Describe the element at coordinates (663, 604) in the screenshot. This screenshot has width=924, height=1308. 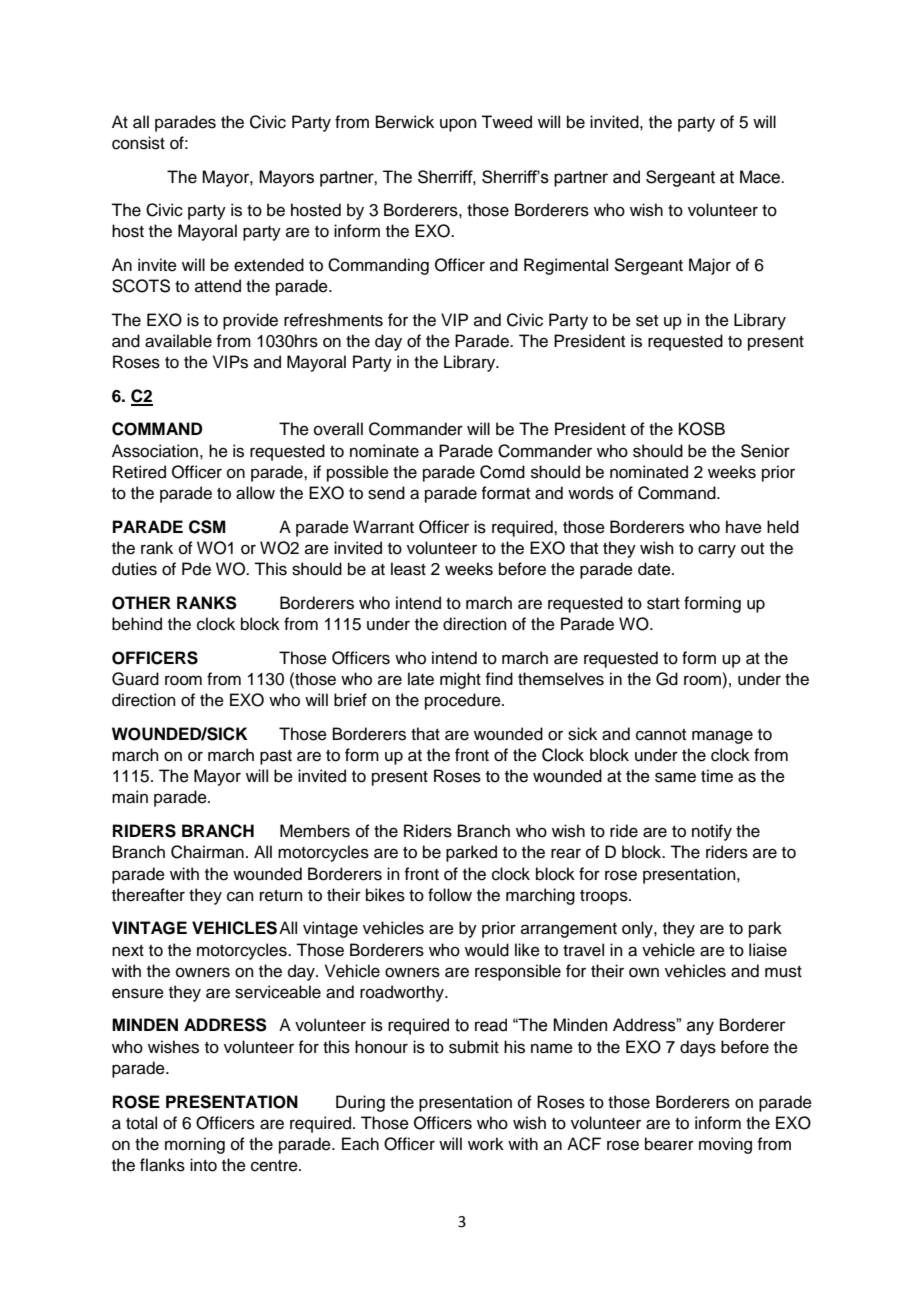
I see `start` at that location.
